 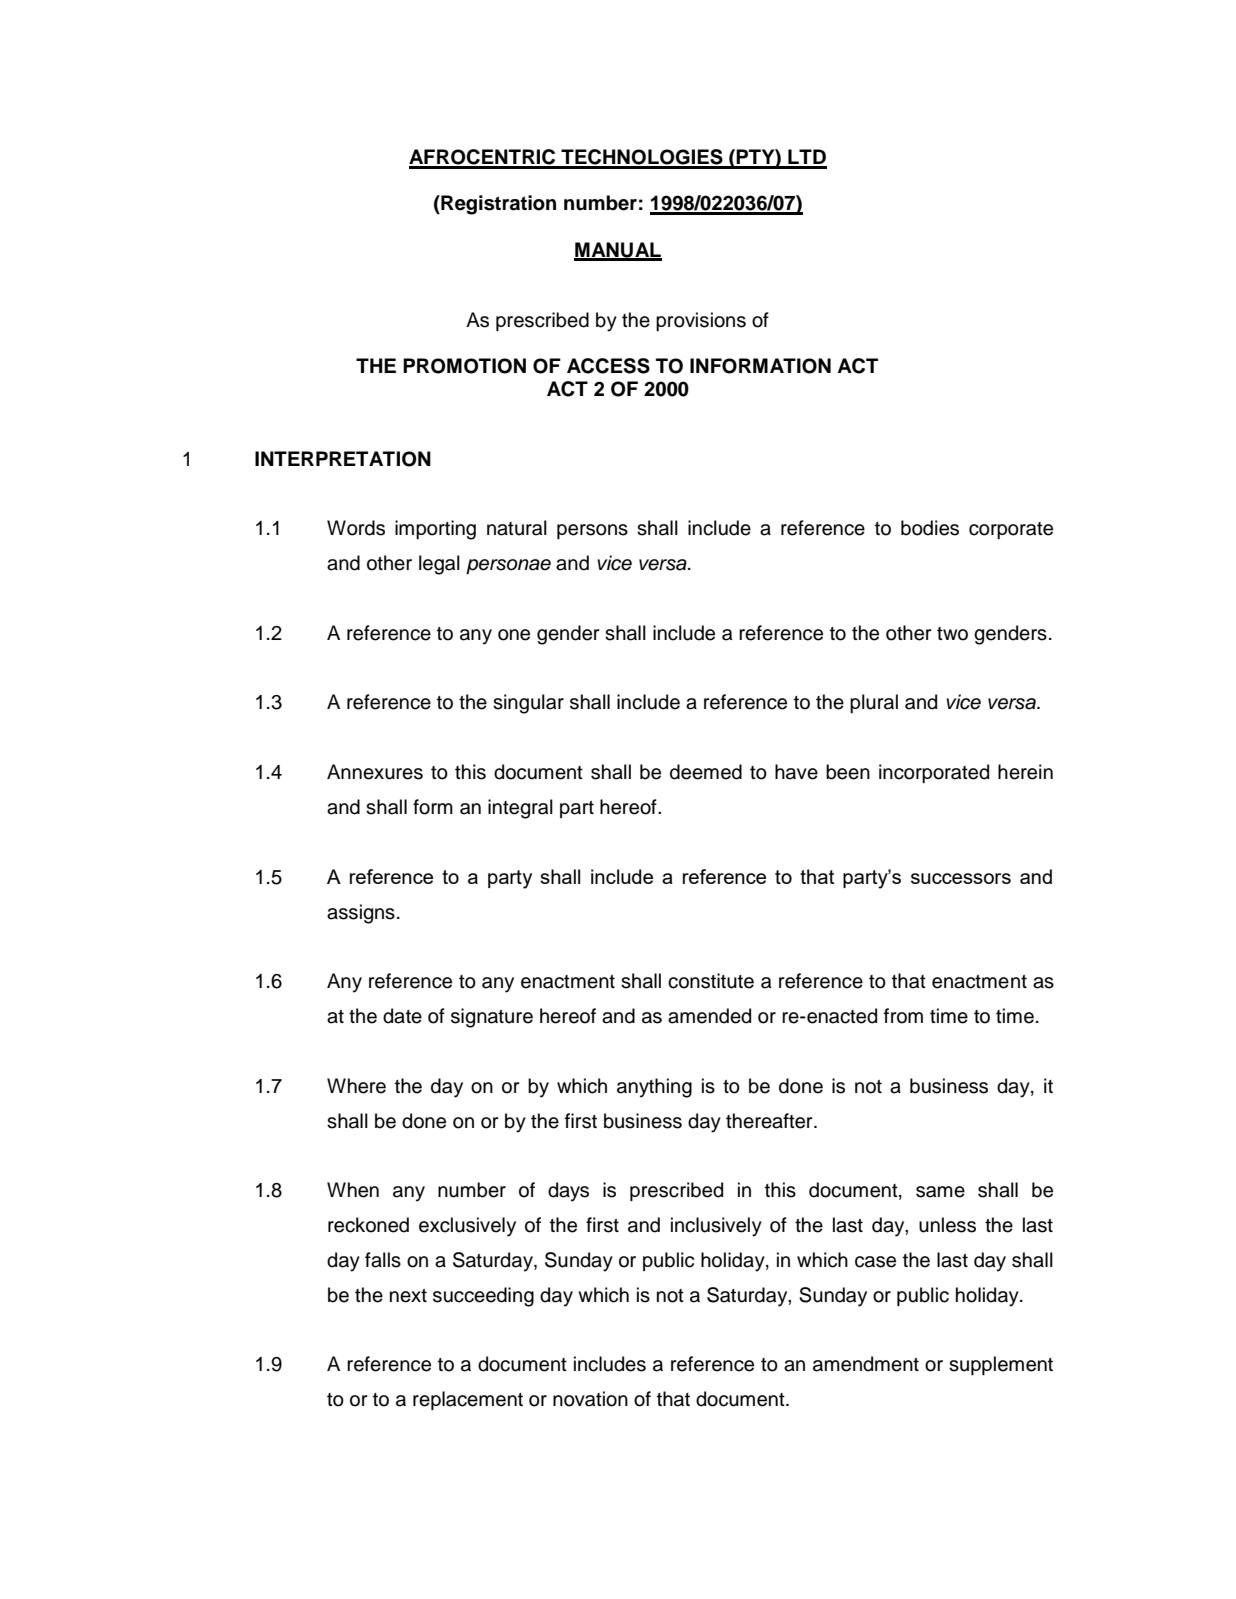 What do you see at coordinates (520, 809) in the screenshot?
I see `integral` at bounding box center [520, 809].
